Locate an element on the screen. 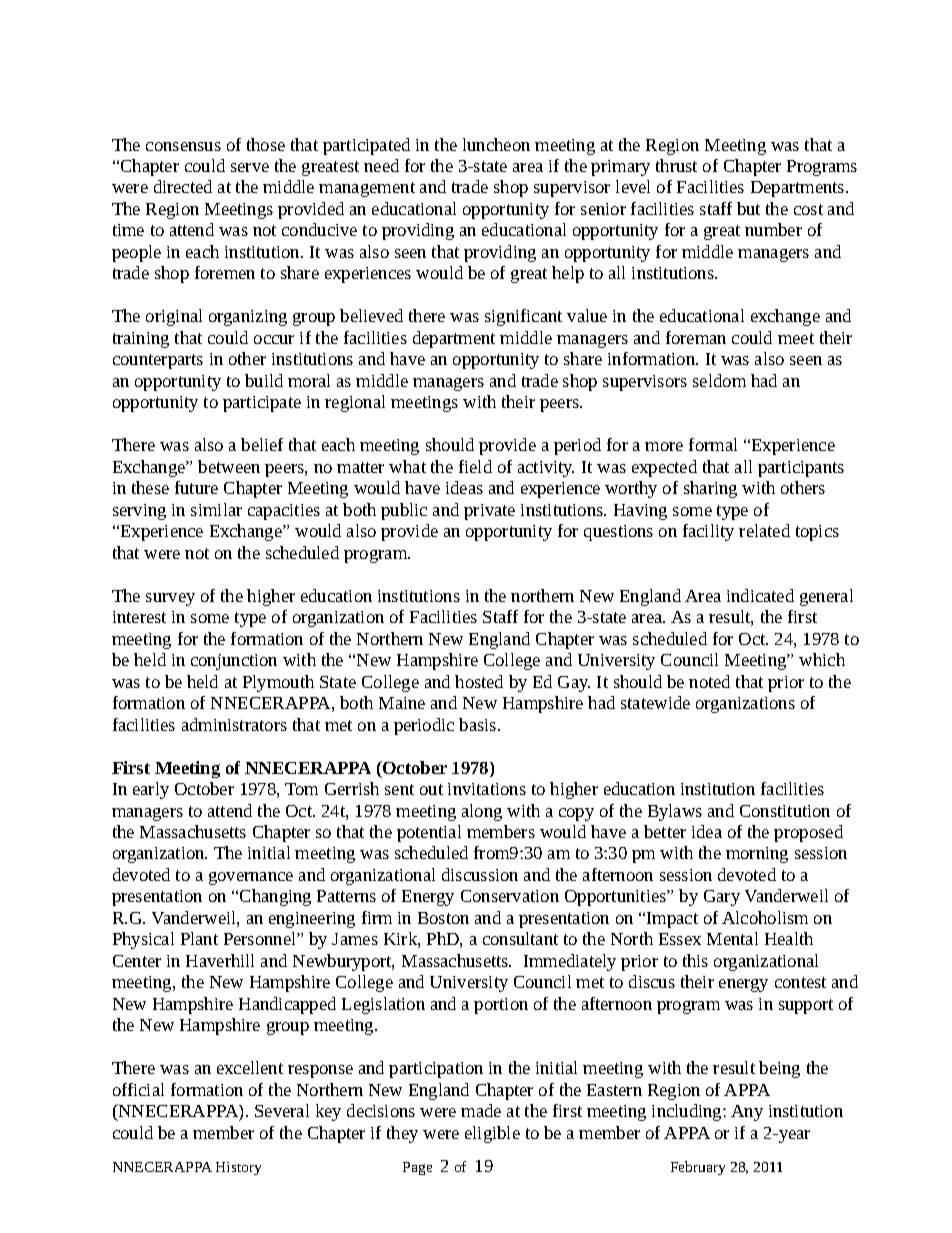  consultant is located at coordinates (520, 938).
